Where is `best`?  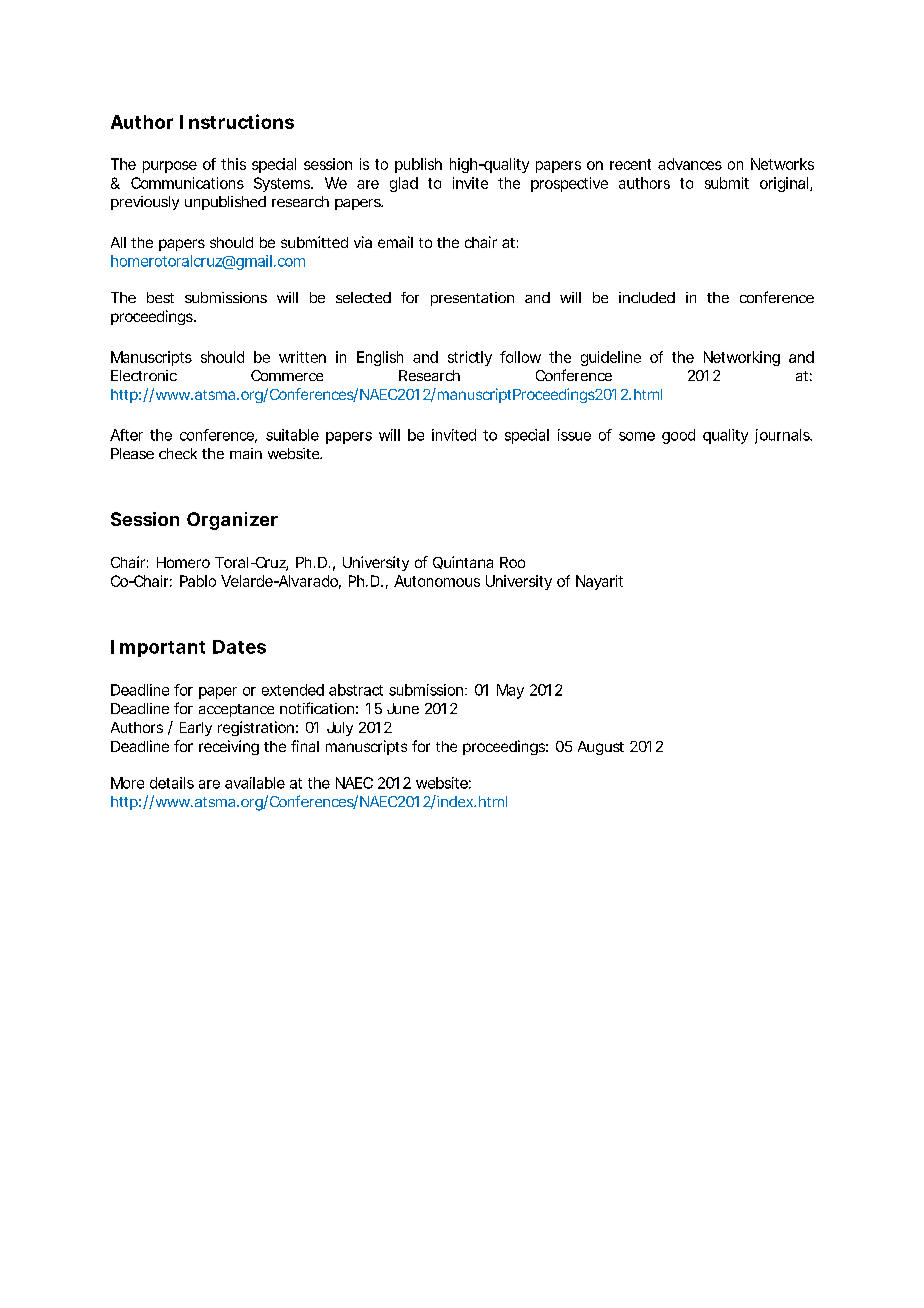 best is located at coordinates (160, 297).
